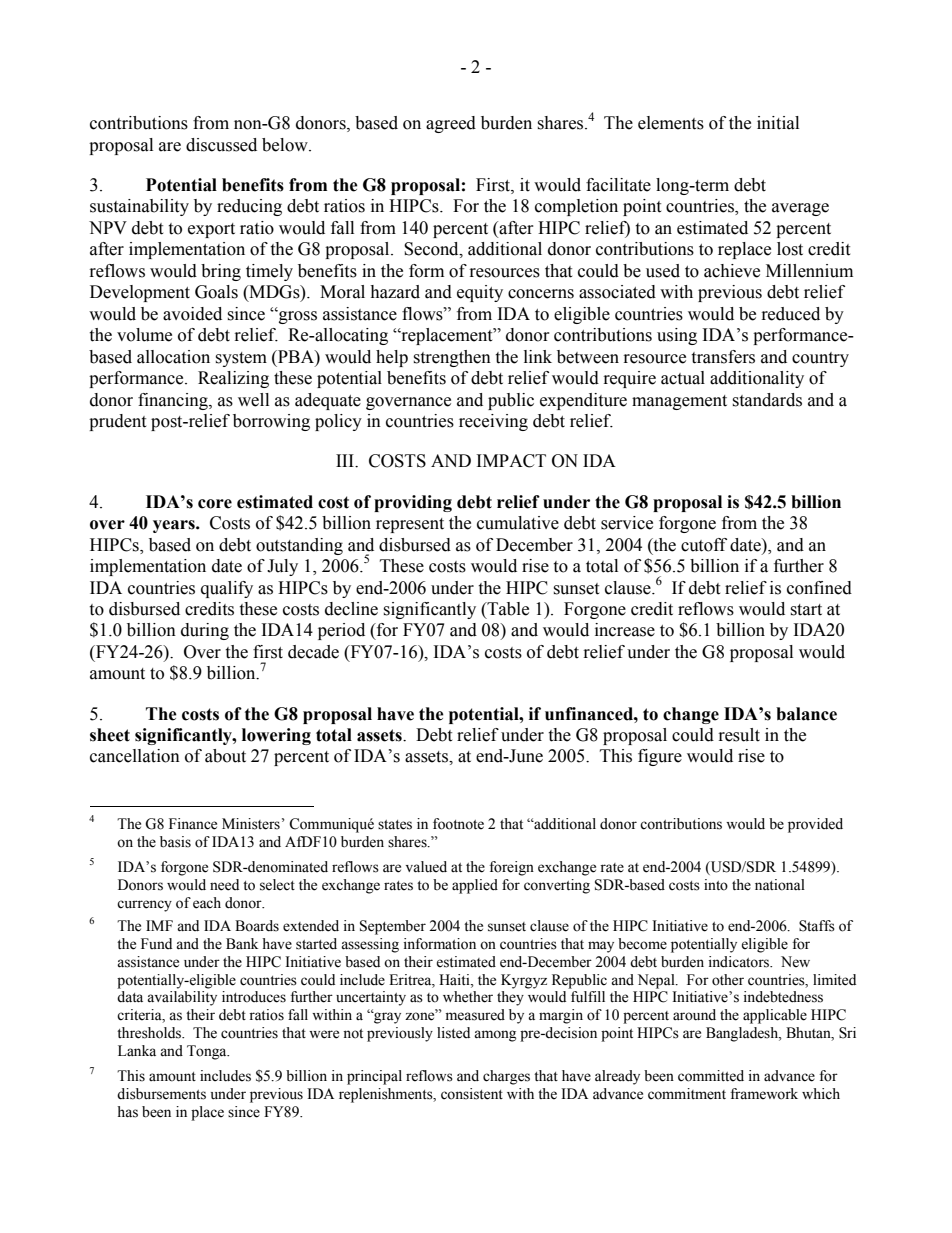 Image resolution: width=952 pixels, height=1233 pixels. Describe the element at coordinates (778, 123) in the screenshot. I see `initial` at that location.
